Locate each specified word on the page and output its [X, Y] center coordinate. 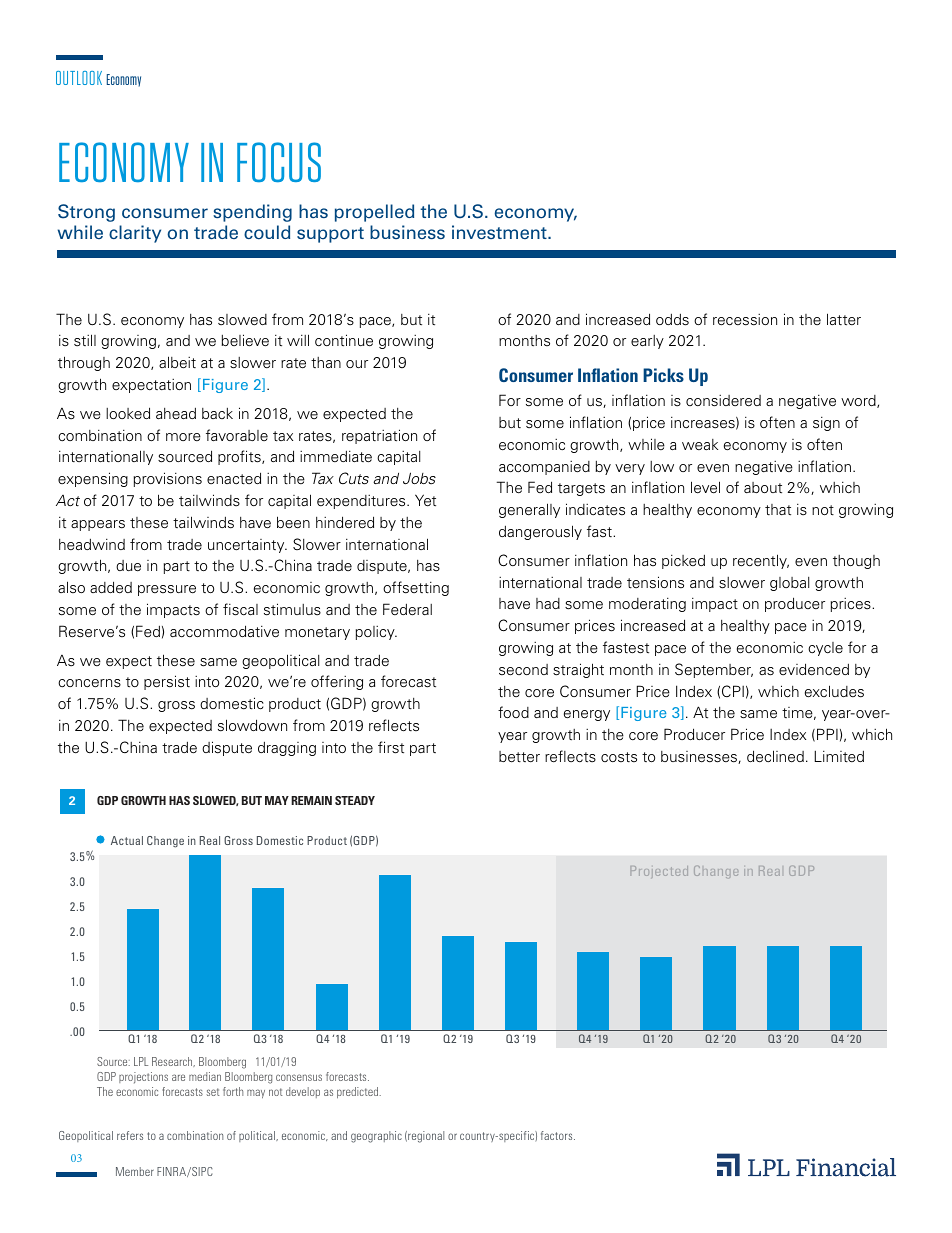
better [519, 757]
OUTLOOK [79, 78]
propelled [374, 213]
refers [130, 1135]
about [763, 487]
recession [745, 320]
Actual [127, 840]
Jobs [419, 478]
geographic [376, 1137]
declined [775, 756]
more [183, 437]
